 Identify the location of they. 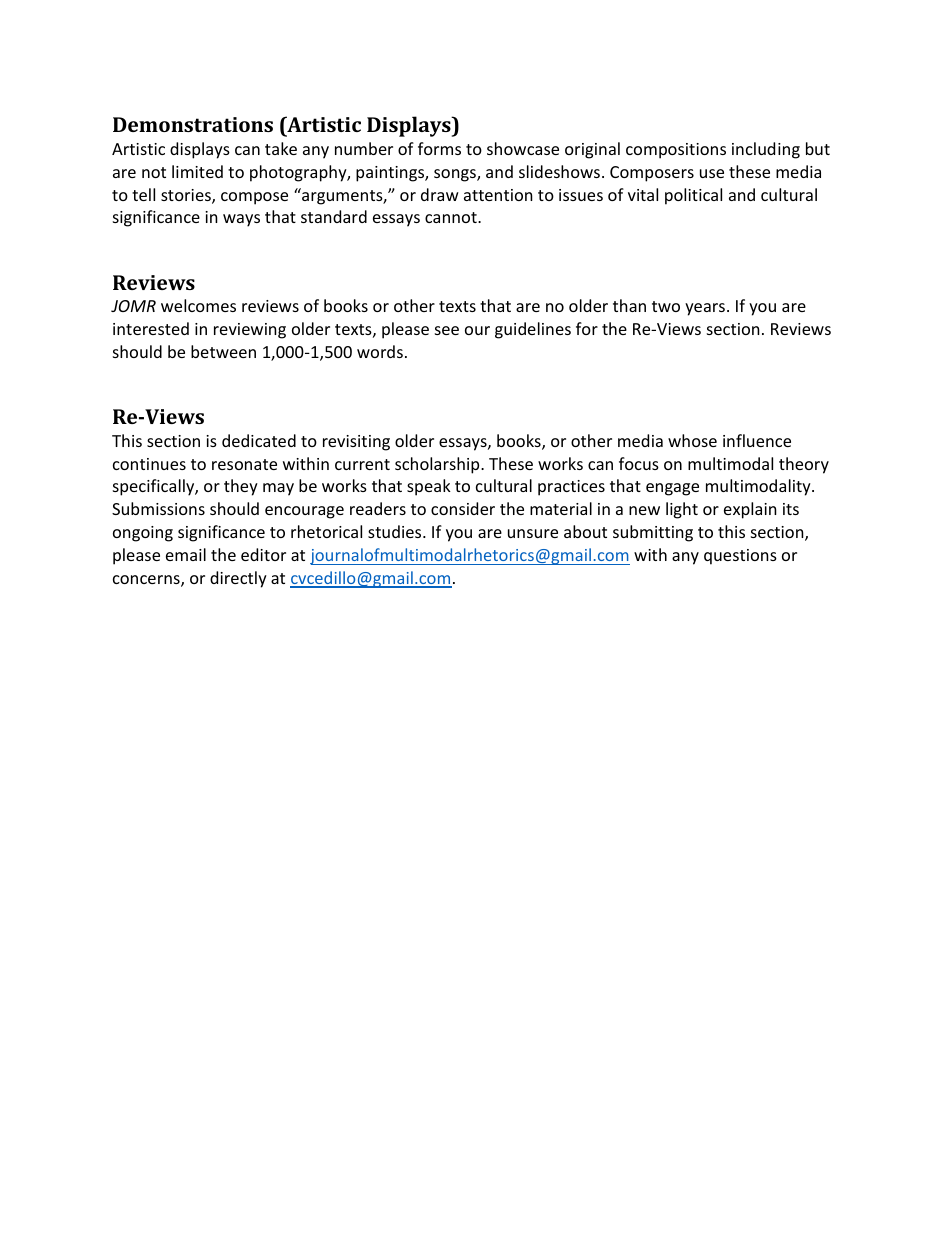
(241, 487).
